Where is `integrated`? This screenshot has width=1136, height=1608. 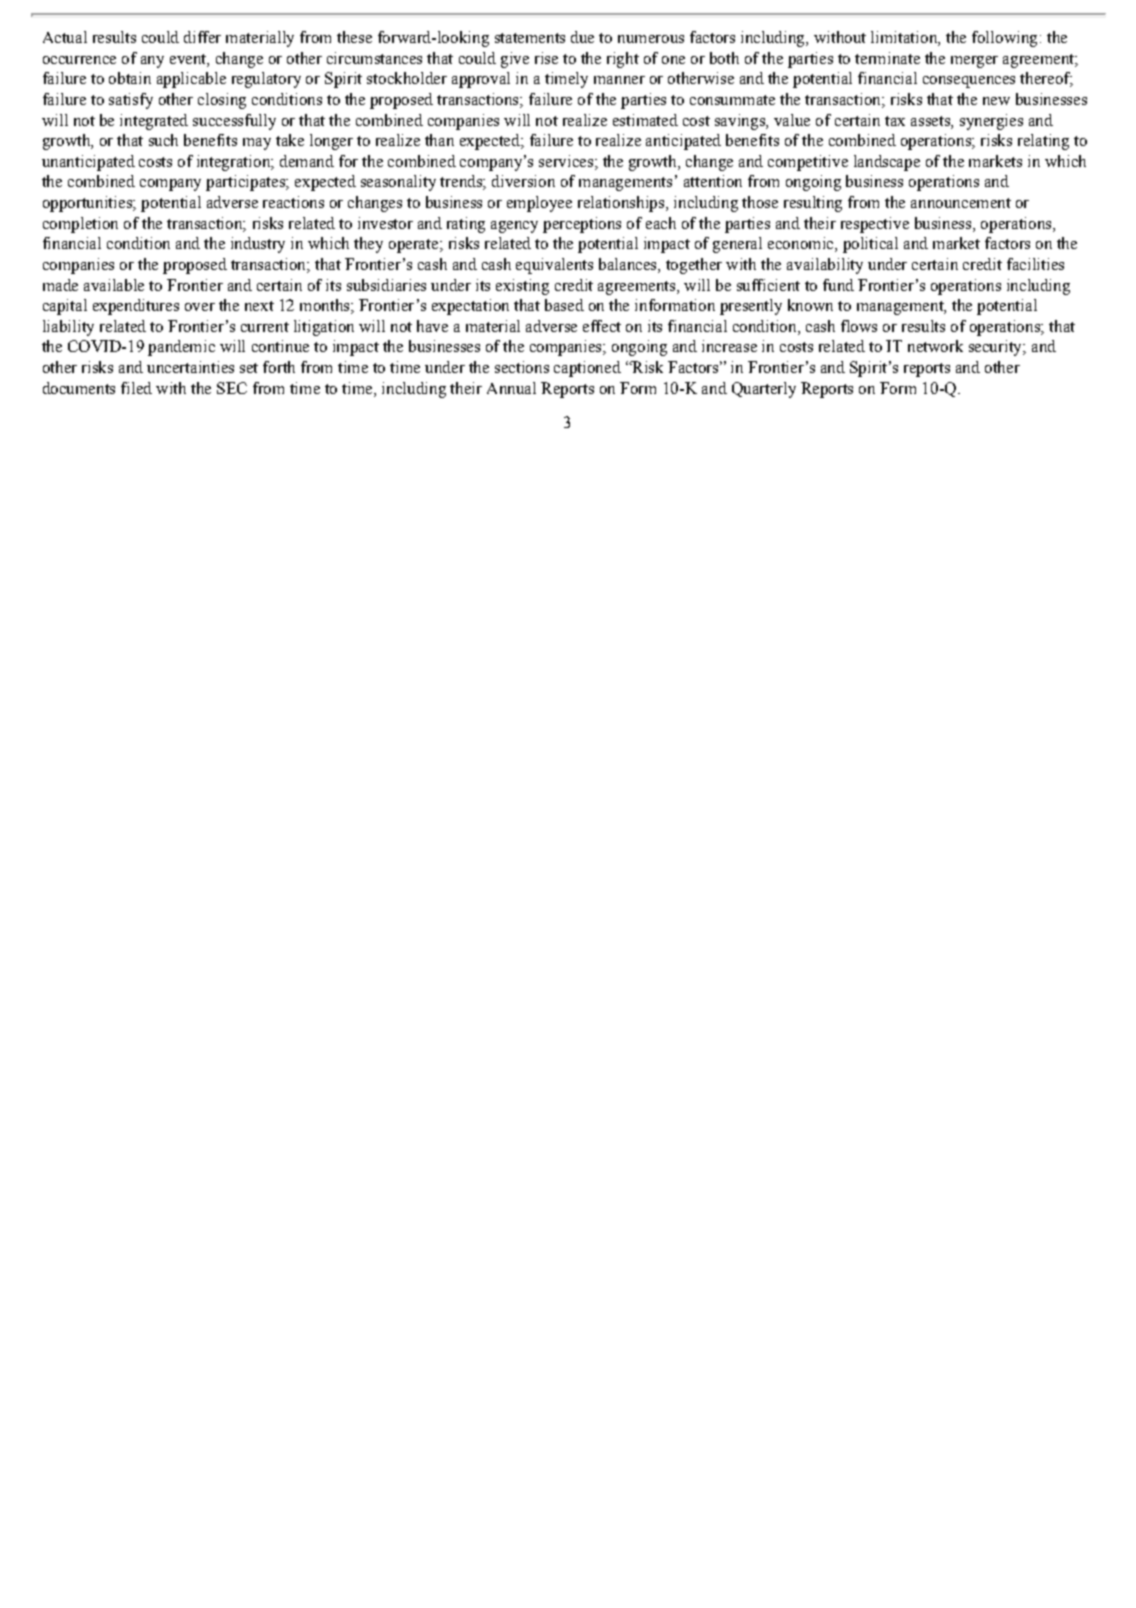 integrated is located at coordinates (154, 122).
